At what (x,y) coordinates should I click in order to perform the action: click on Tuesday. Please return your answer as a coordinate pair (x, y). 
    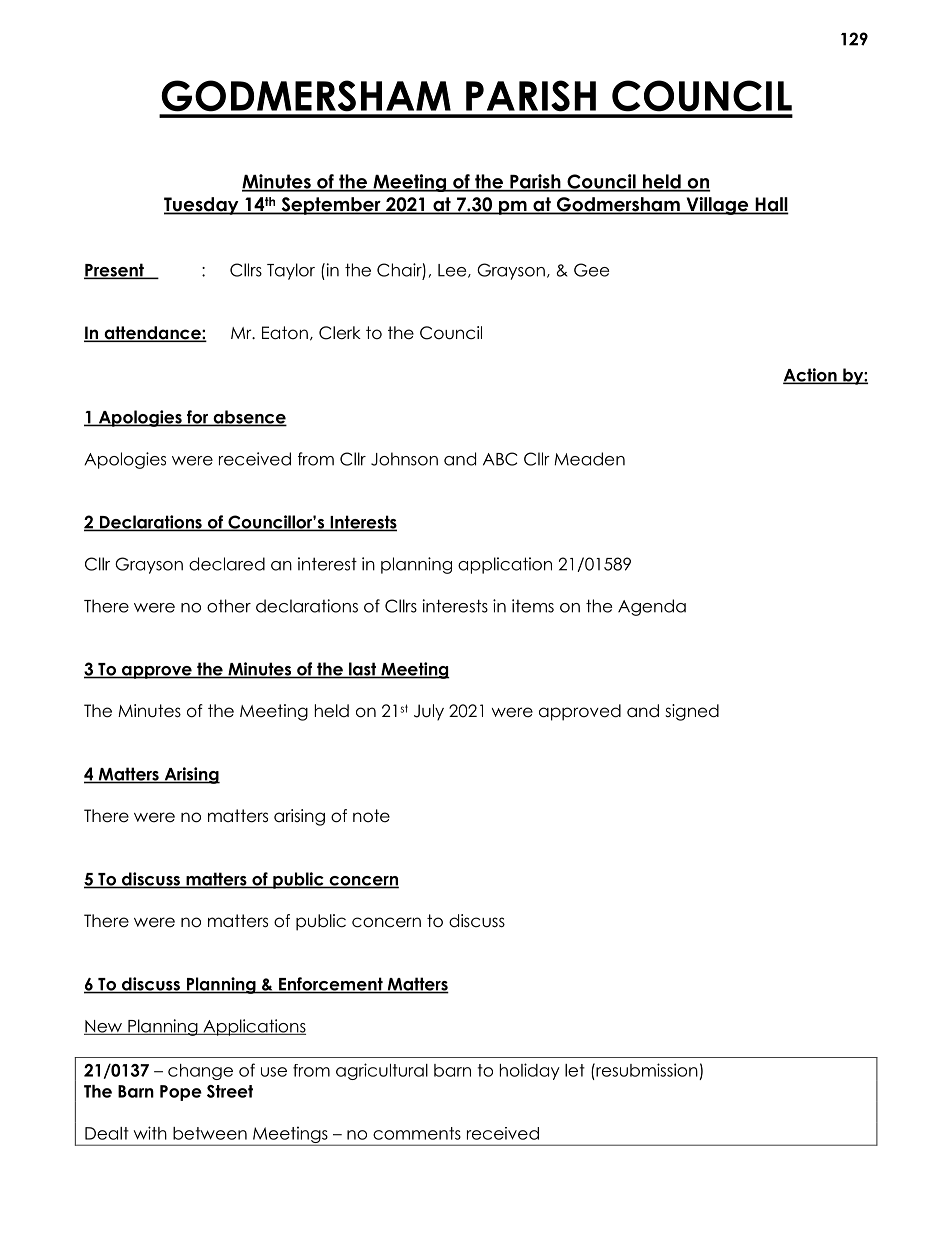
    Looking at the image, I should click on (202, 206).
